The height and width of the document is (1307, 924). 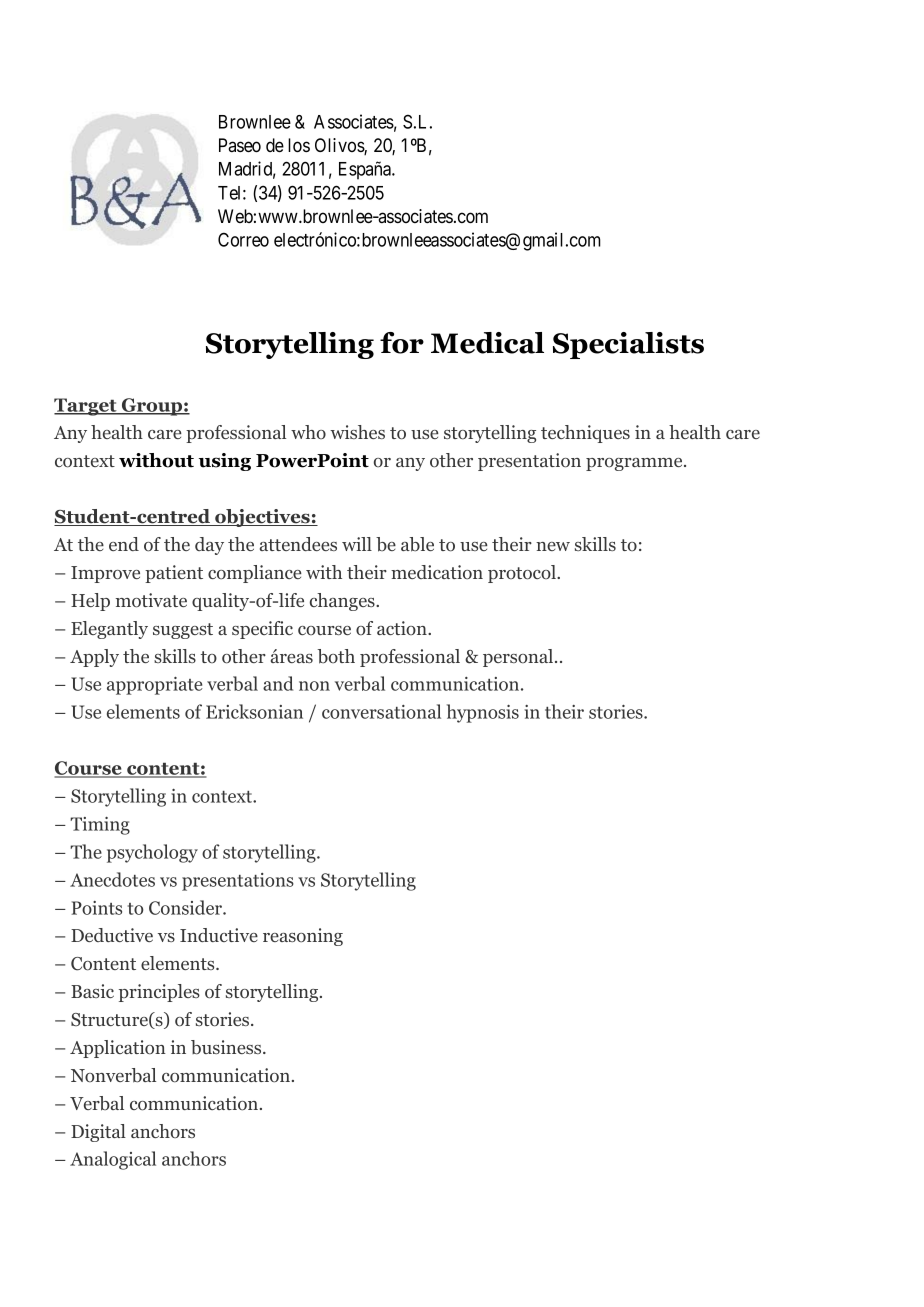 What do you see at coordinates (336, 656) in the document?
I see `both` at bounding box center [336, 656].
